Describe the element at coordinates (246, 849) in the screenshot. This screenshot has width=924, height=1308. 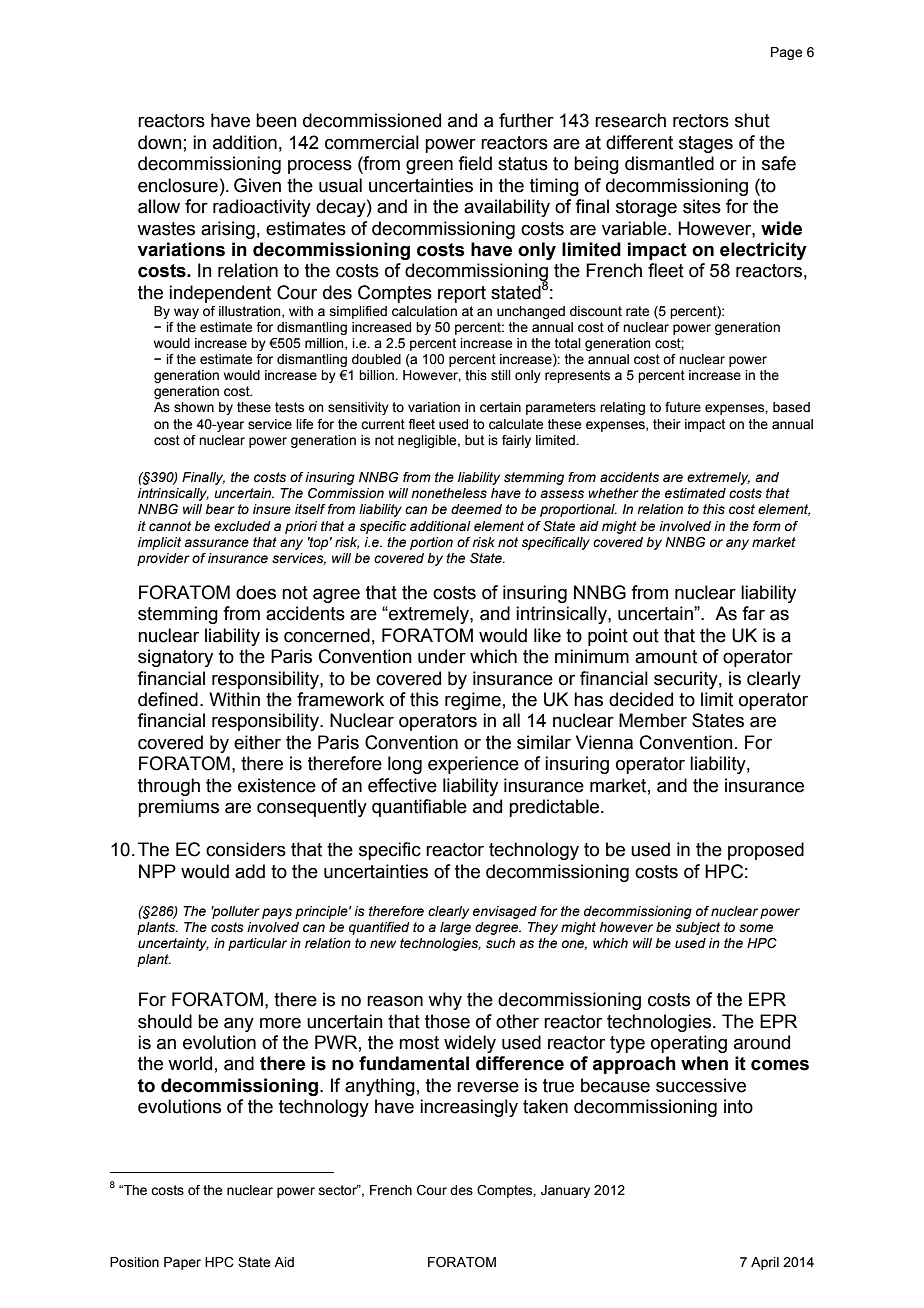
I see `considers` at that location.
